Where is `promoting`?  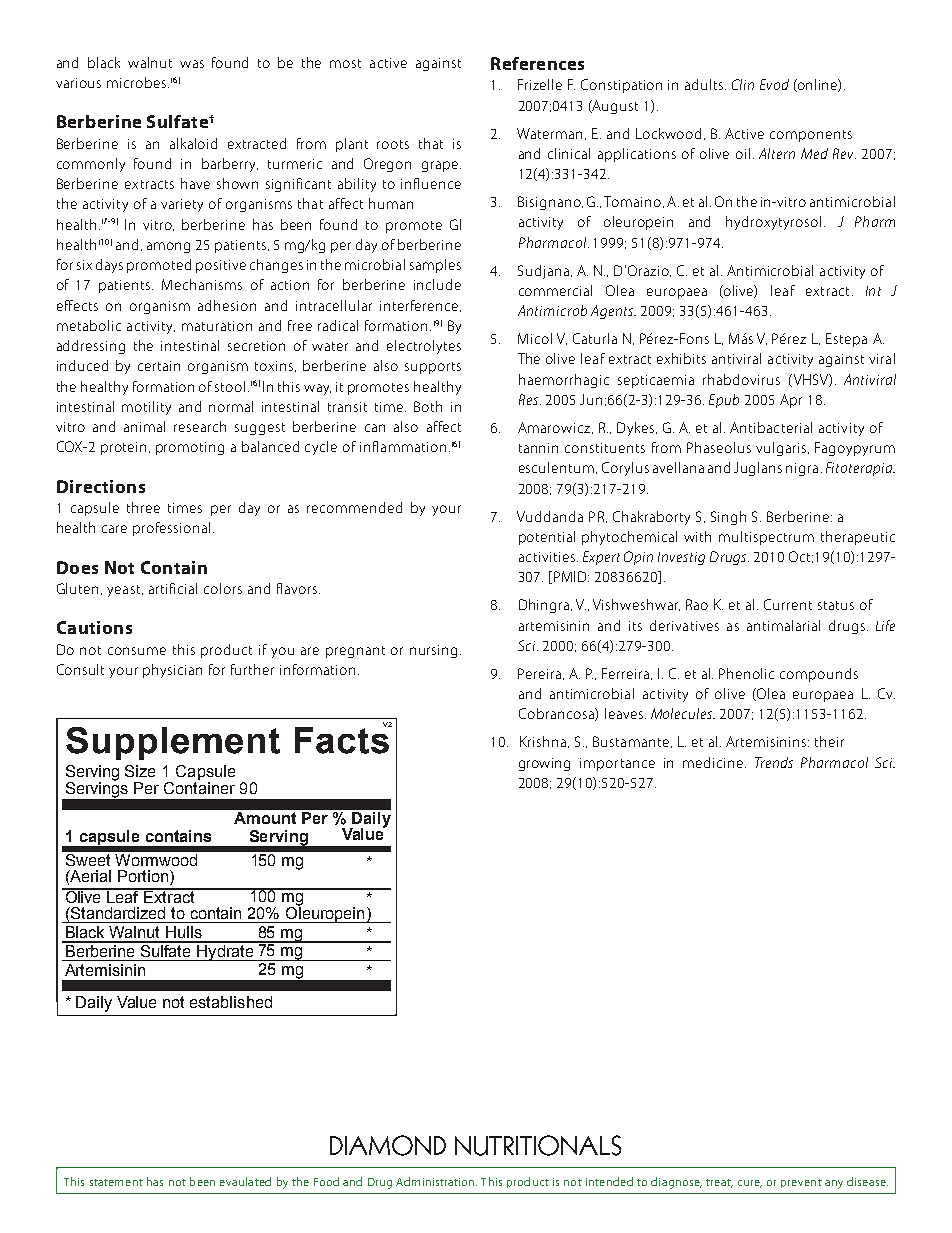 promoting is located at coordinates (190, 448).
